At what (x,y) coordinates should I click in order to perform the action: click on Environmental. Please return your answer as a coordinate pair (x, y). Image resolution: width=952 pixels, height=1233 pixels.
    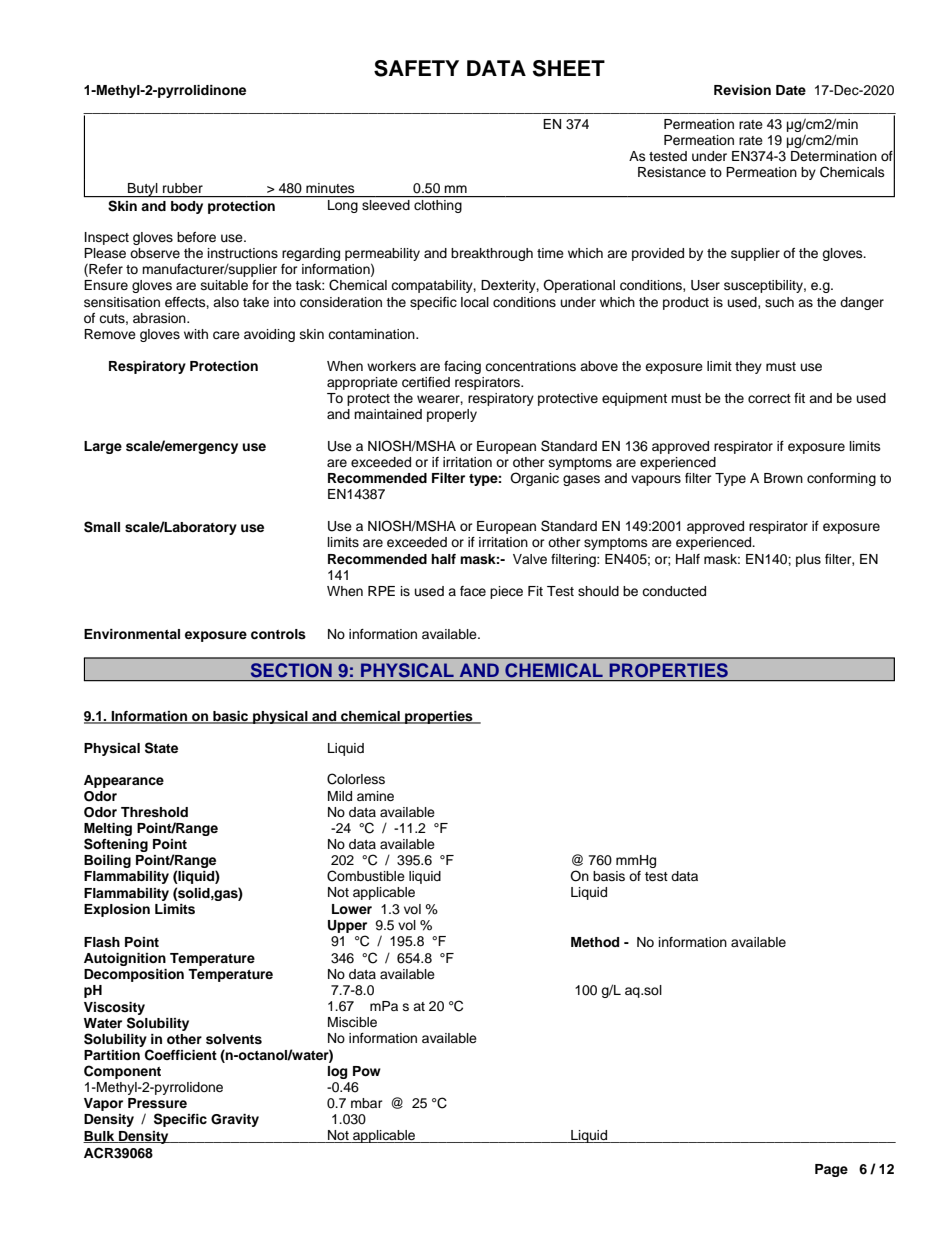
    Looking at the image, I should click on (132, 634).
